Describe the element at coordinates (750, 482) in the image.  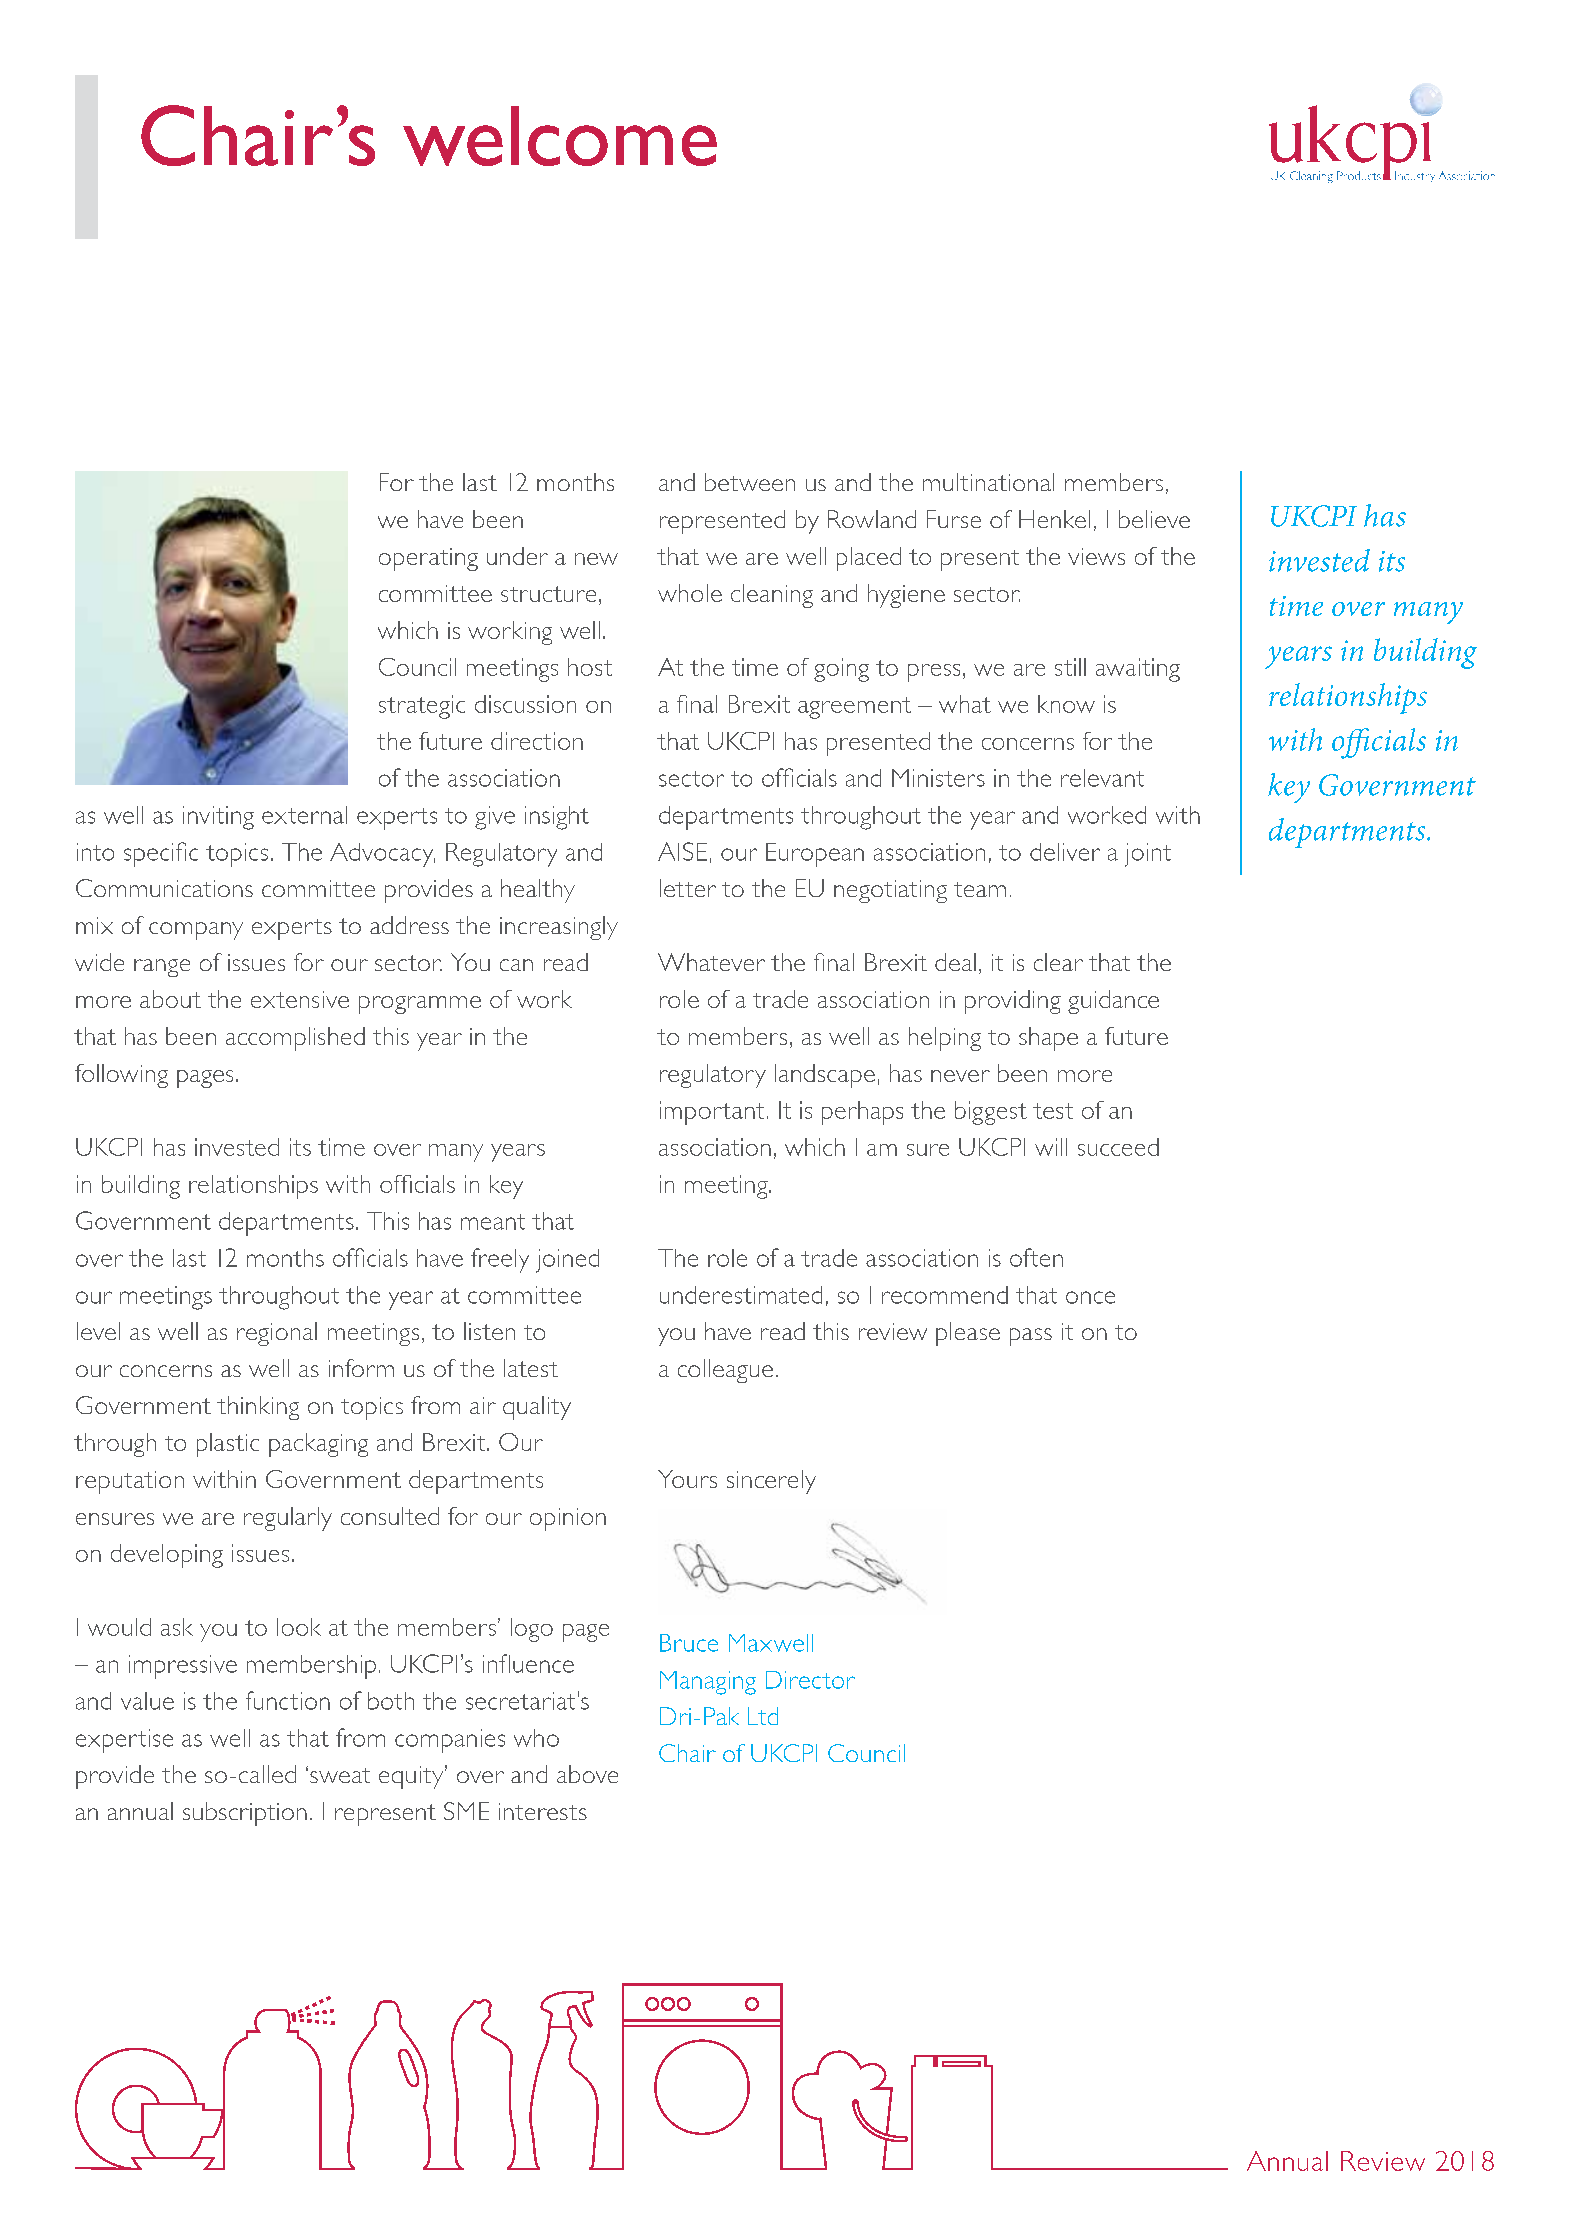
I see `between` at that location.
